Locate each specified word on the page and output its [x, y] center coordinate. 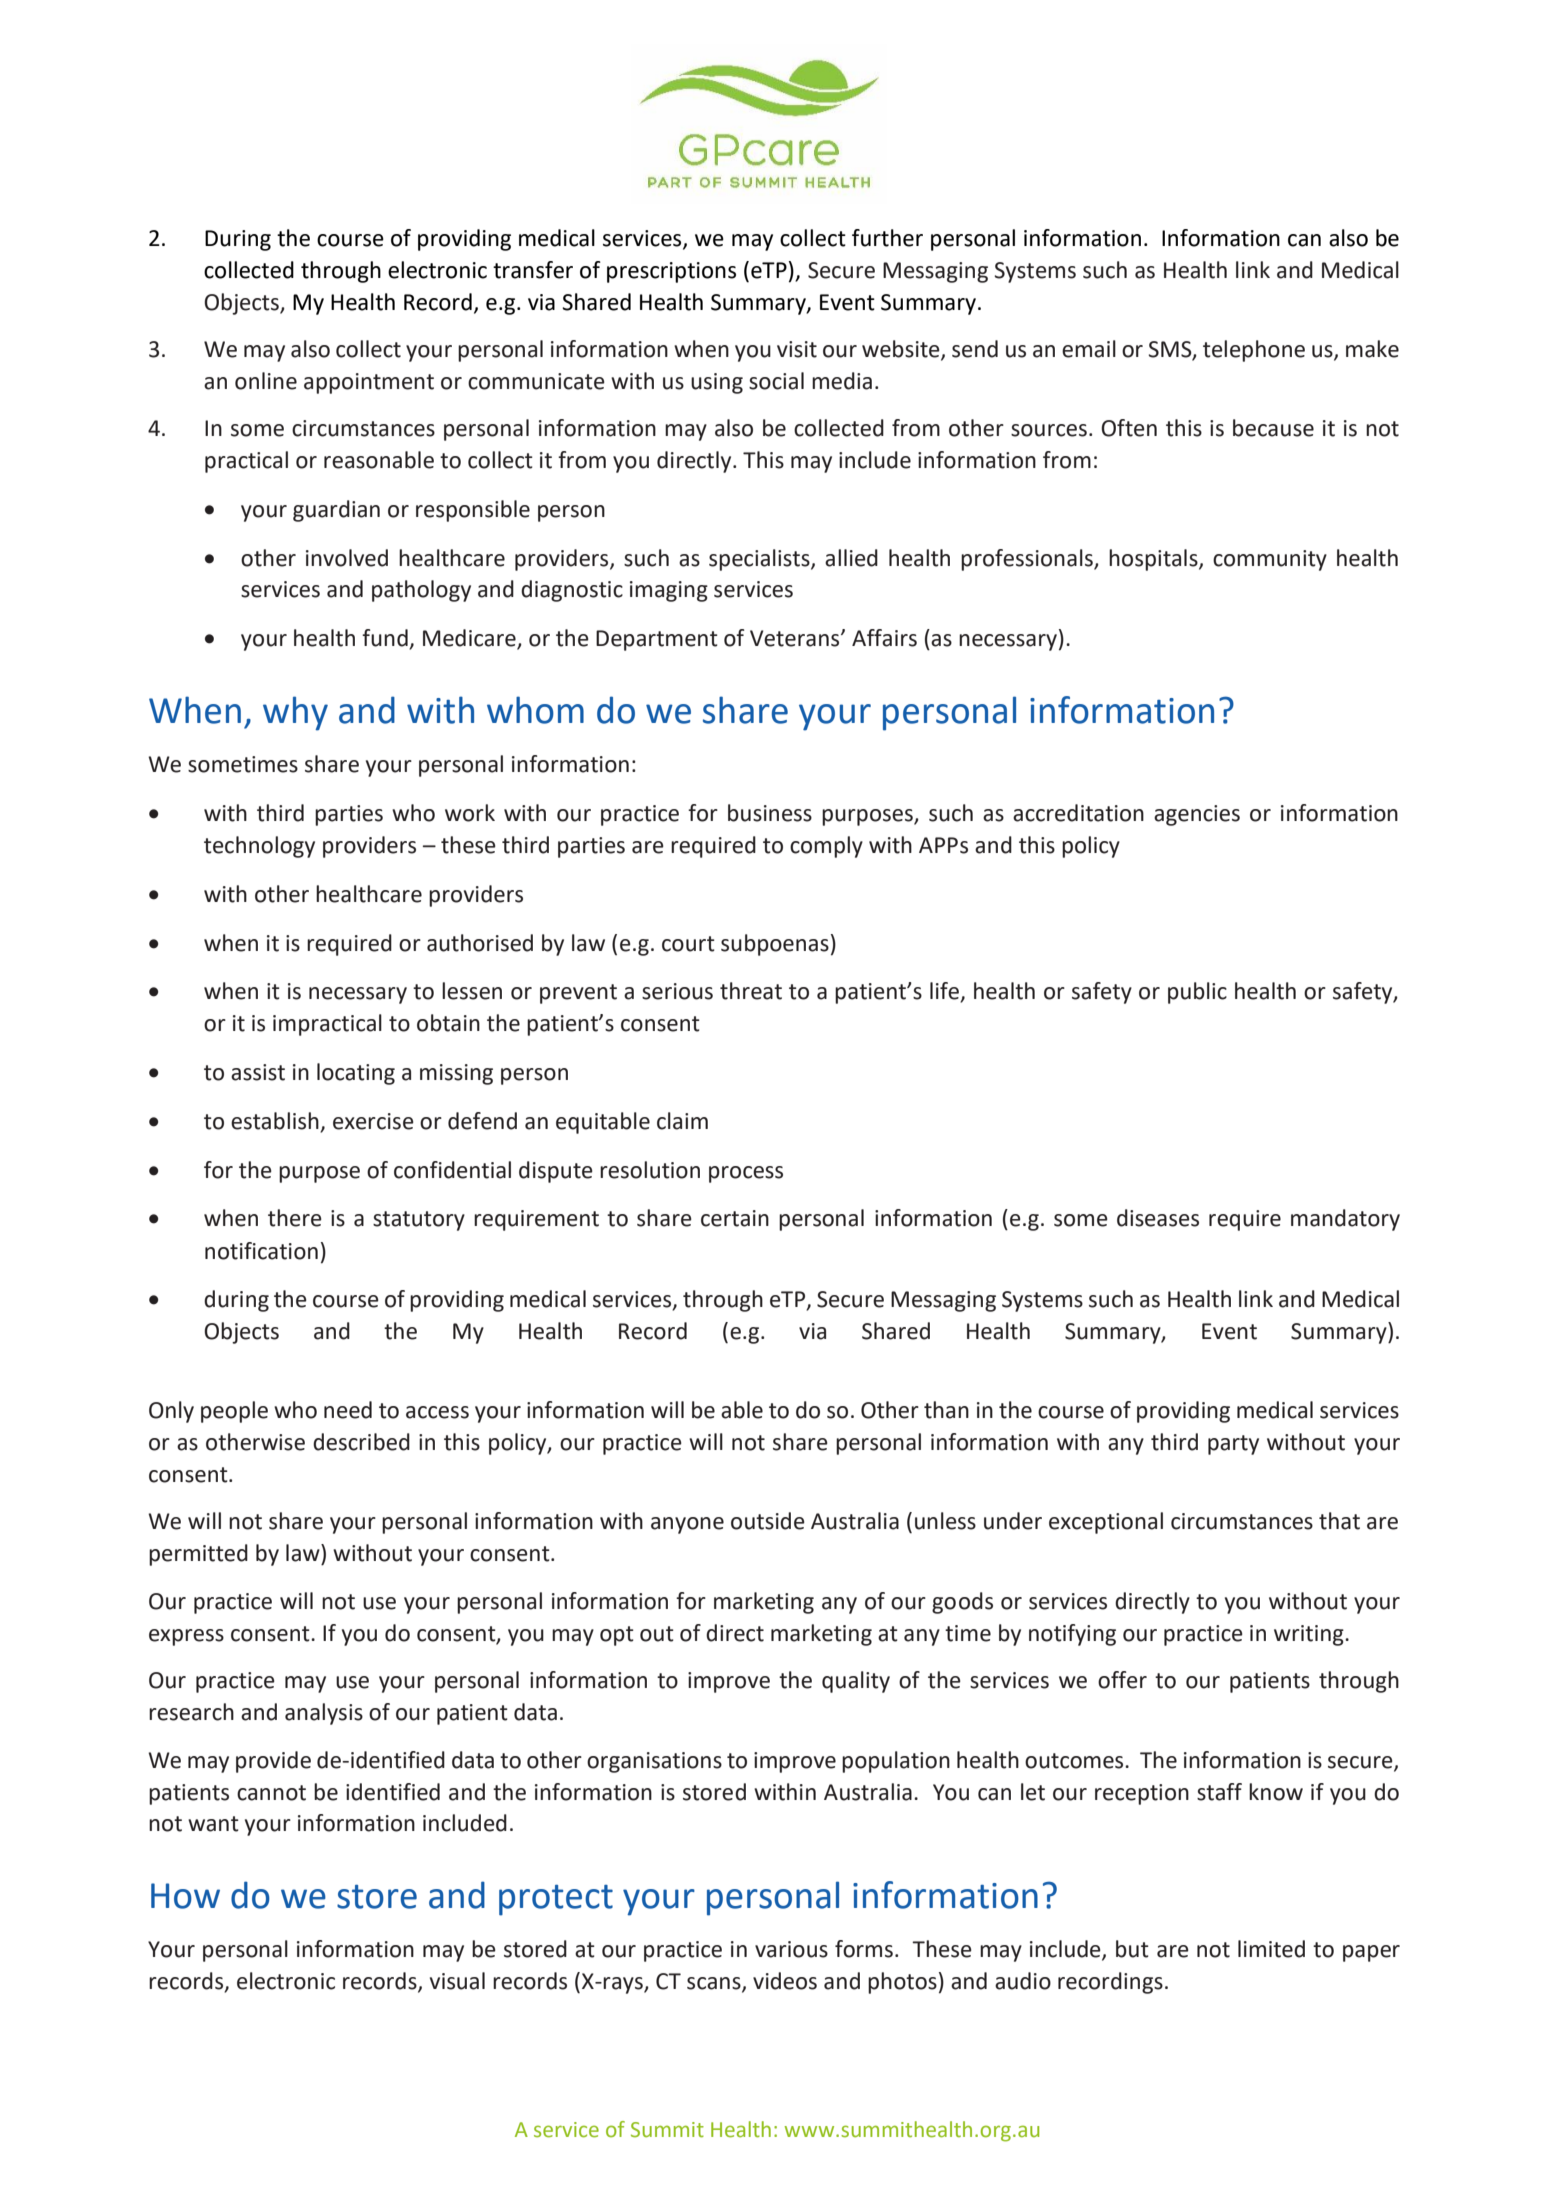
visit [797, 349]
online [266, 381]
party [1233, 1445]
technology [259, 847]
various [791, 1949]
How [185, 1896]
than [946, 1410]
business [770, 813]
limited [1271, 1949]
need [348, 1410]
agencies [1197, 815]
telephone [1254, 351]
